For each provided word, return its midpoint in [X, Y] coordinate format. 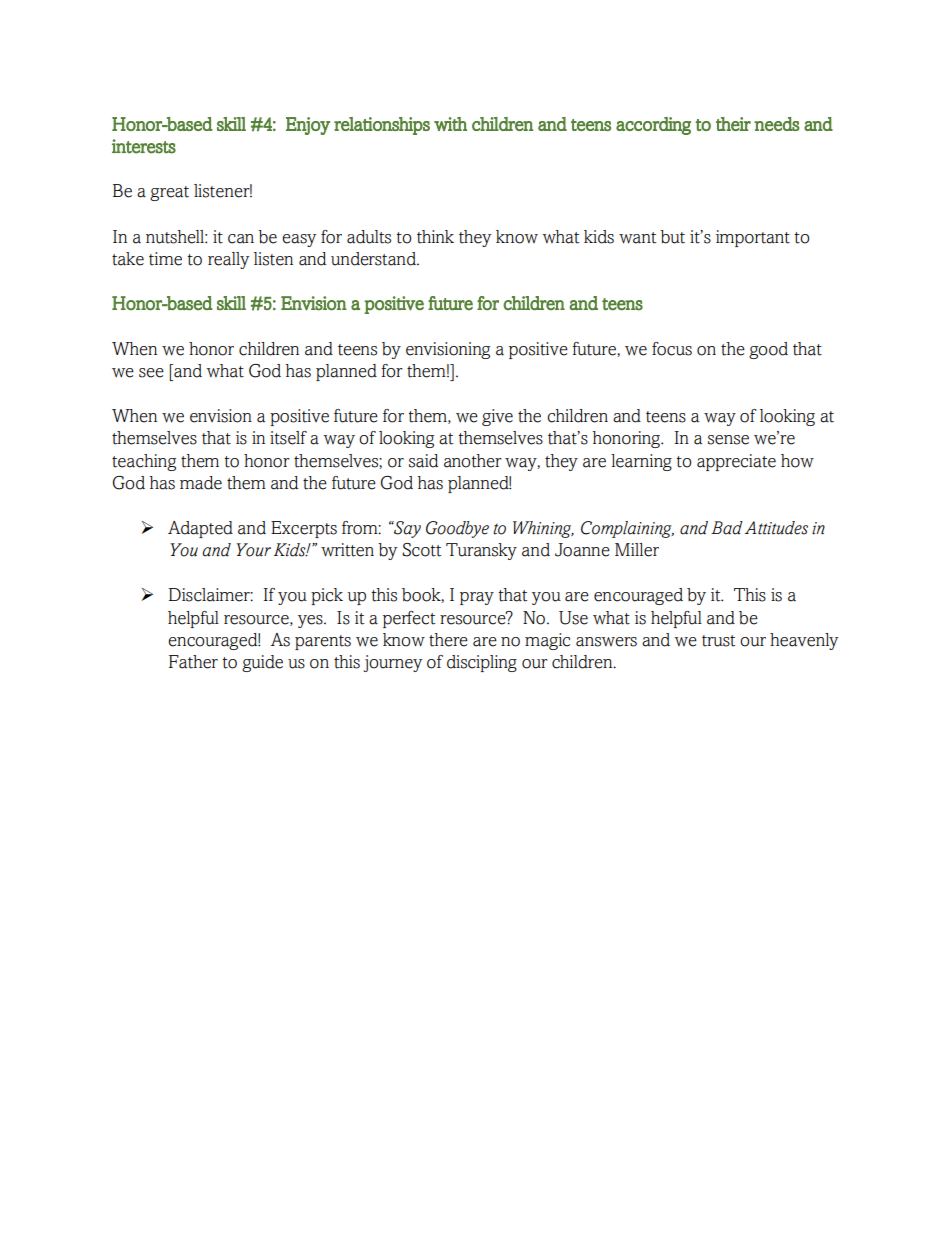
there [448, 640]
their [733, 124]
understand [374, 259]
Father [193, 662]
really [228, 260]
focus [672, 349]
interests [144, 146]
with [450, 124]
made [201, 483]
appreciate [736, 462]
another [472, 461]
